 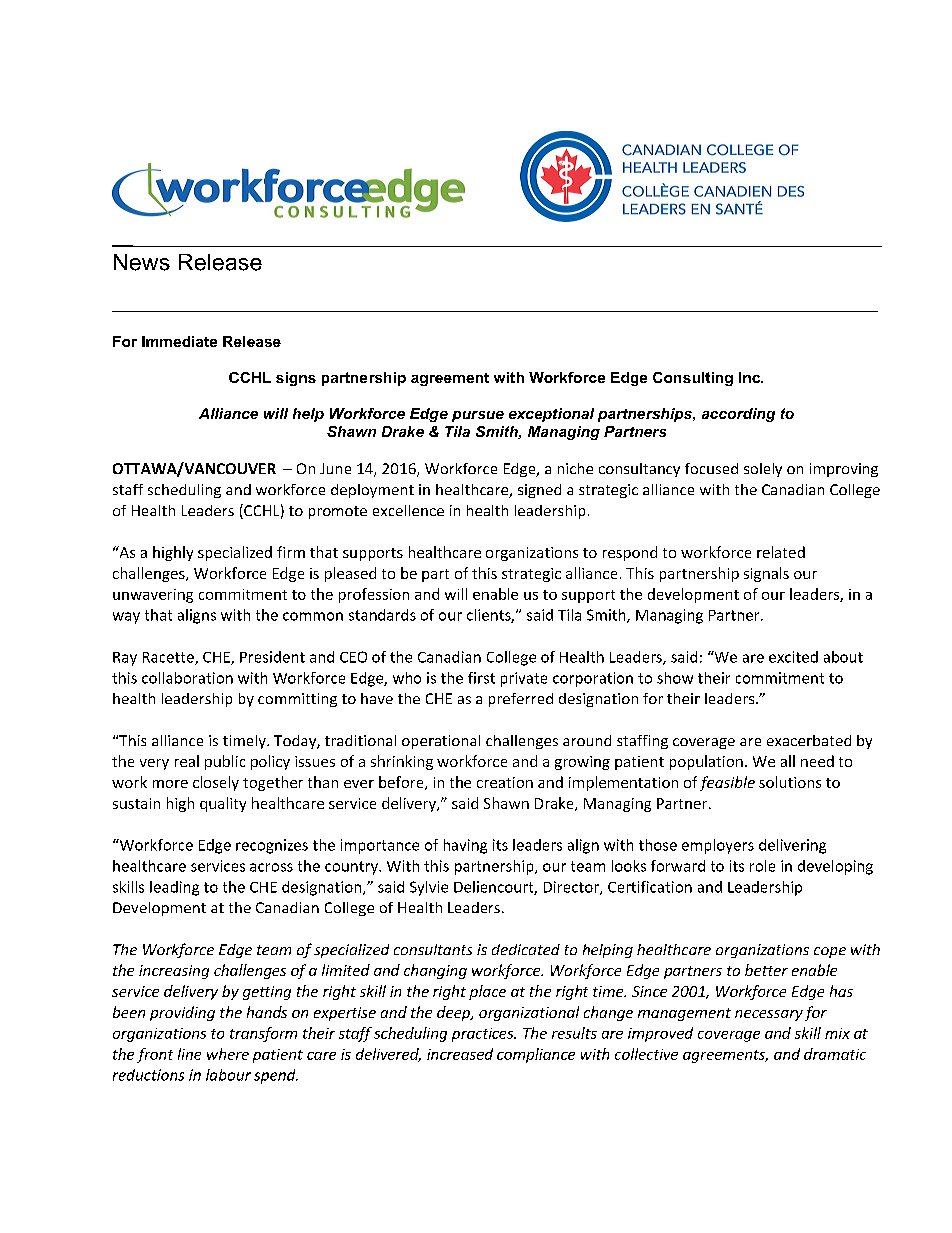 What do you see at coordinates (781, 552) in the screenshot?
I see `related` at bounding box center [781, 552].
